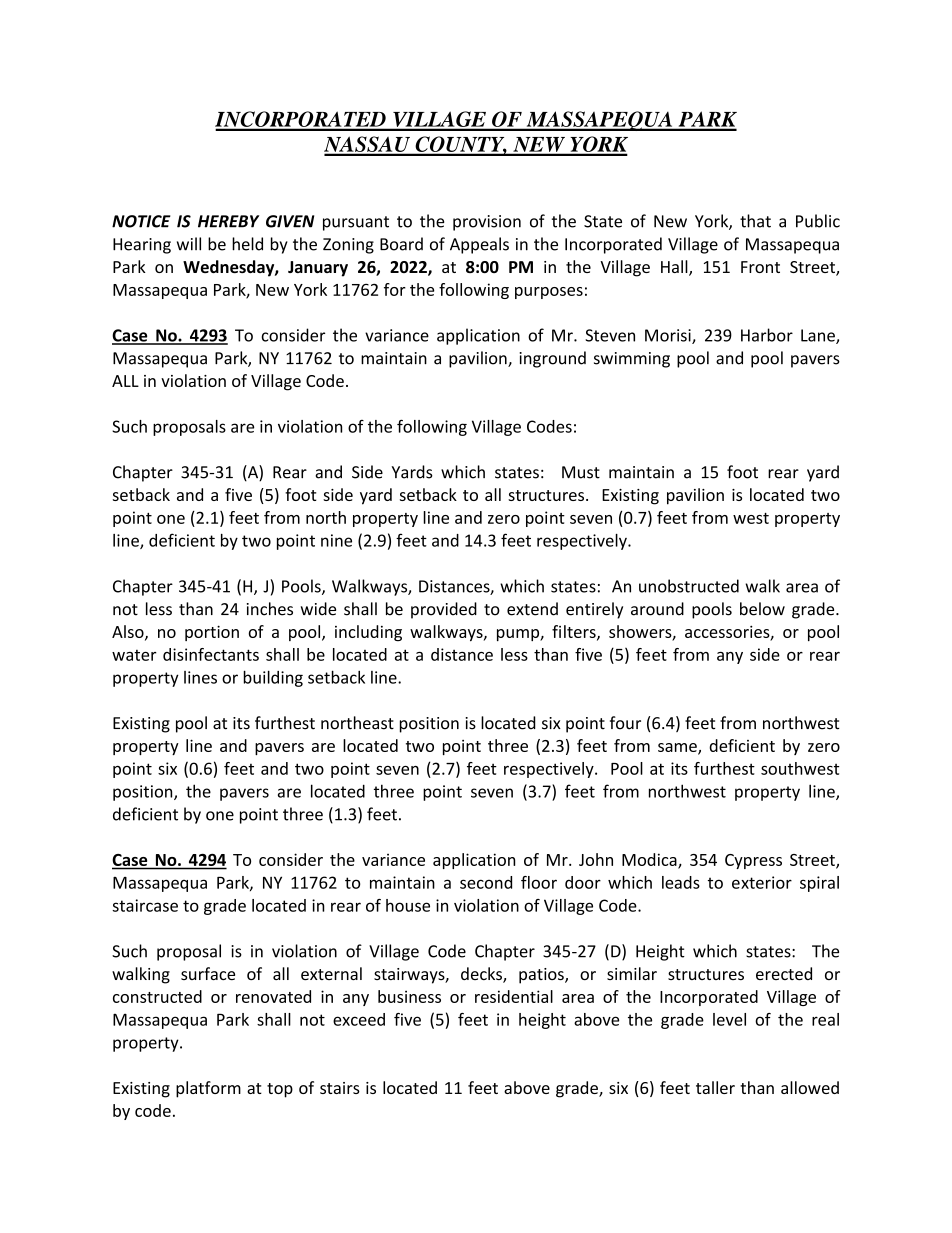 This page has width=952, height=1233. Describe the element at coordinates (189, 244) in the page. I see `will` at that location.
